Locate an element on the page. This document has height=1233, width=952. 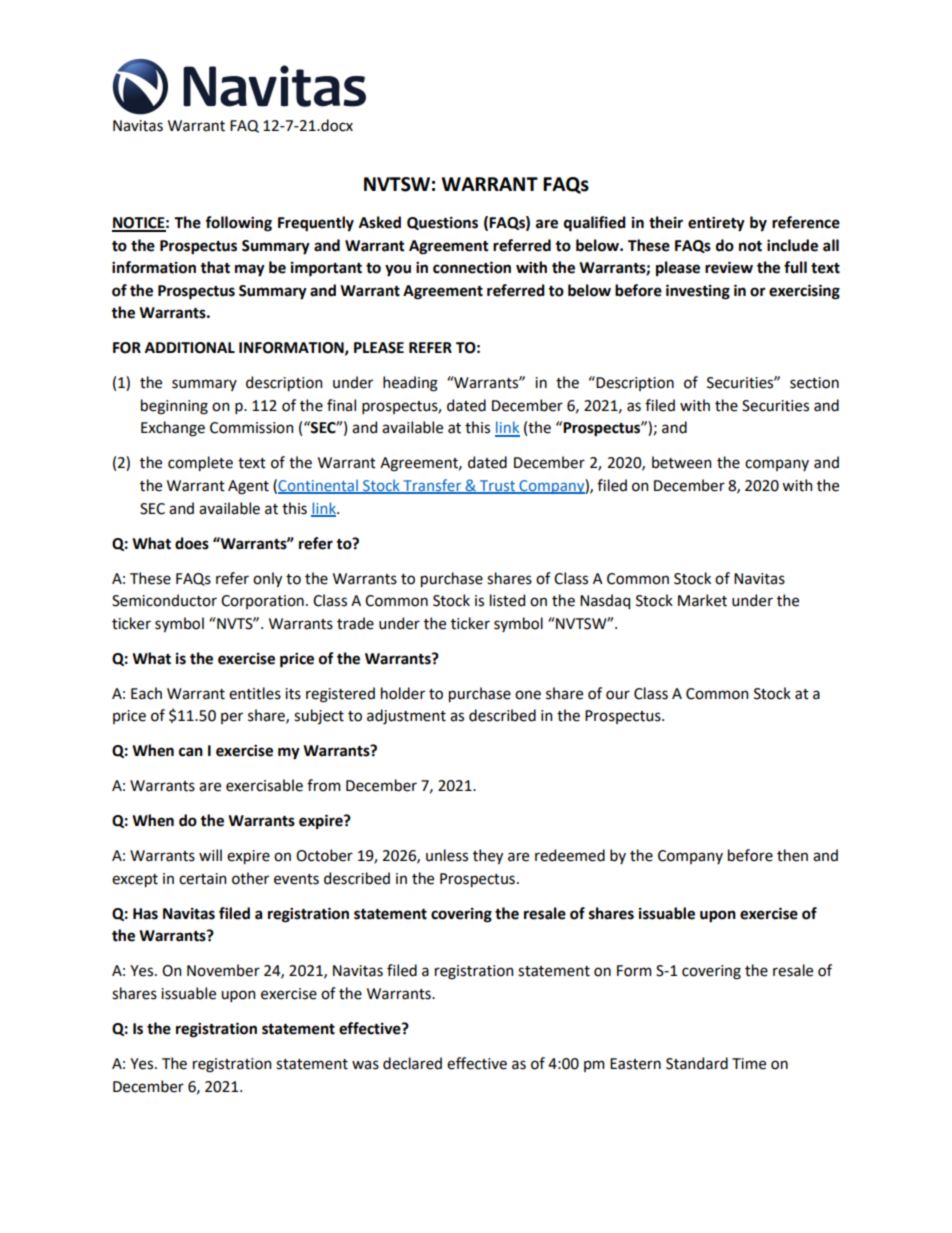
listed is located at coordinates (507, 600).
